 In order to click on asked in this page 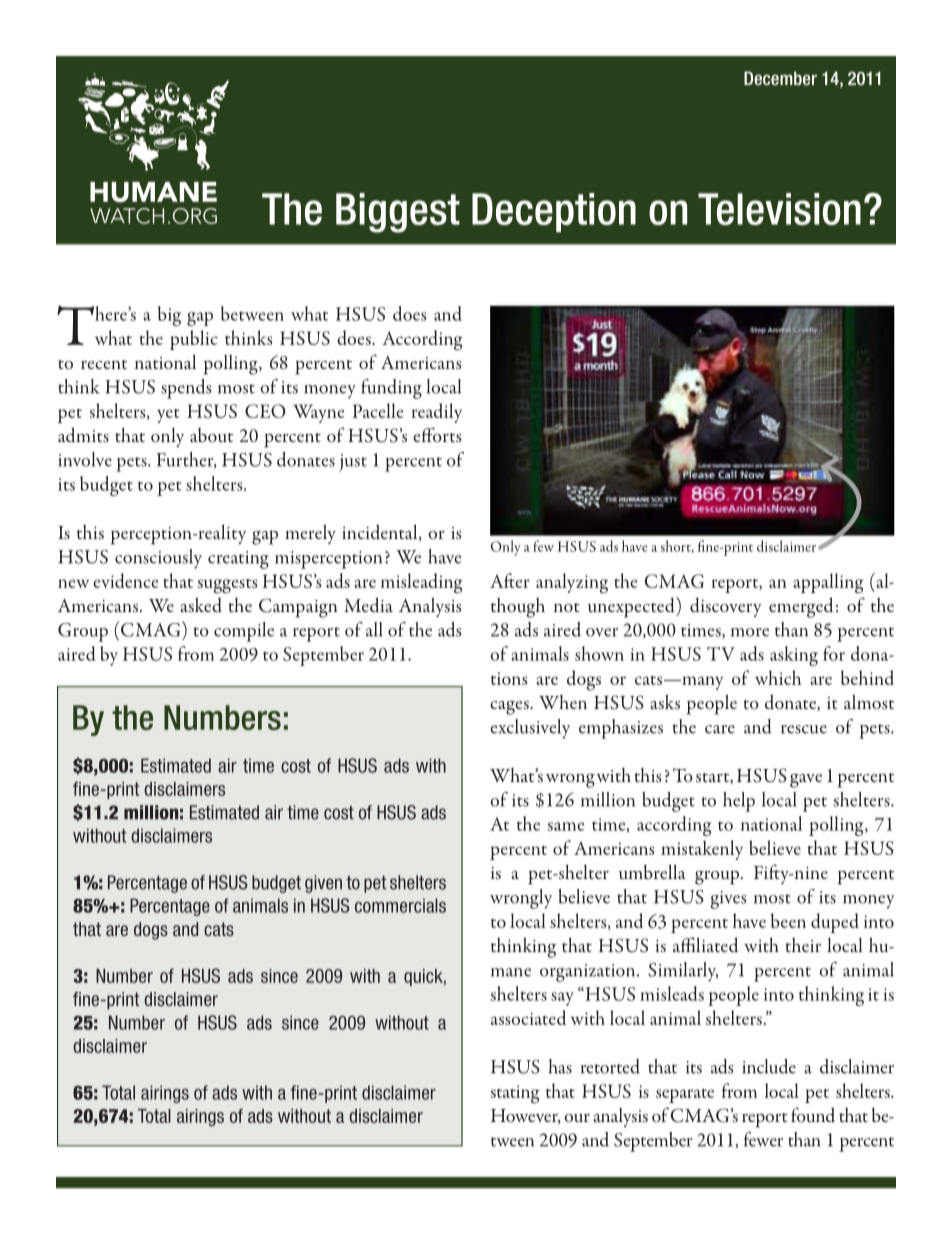, I will do `click(201, 605)`.
